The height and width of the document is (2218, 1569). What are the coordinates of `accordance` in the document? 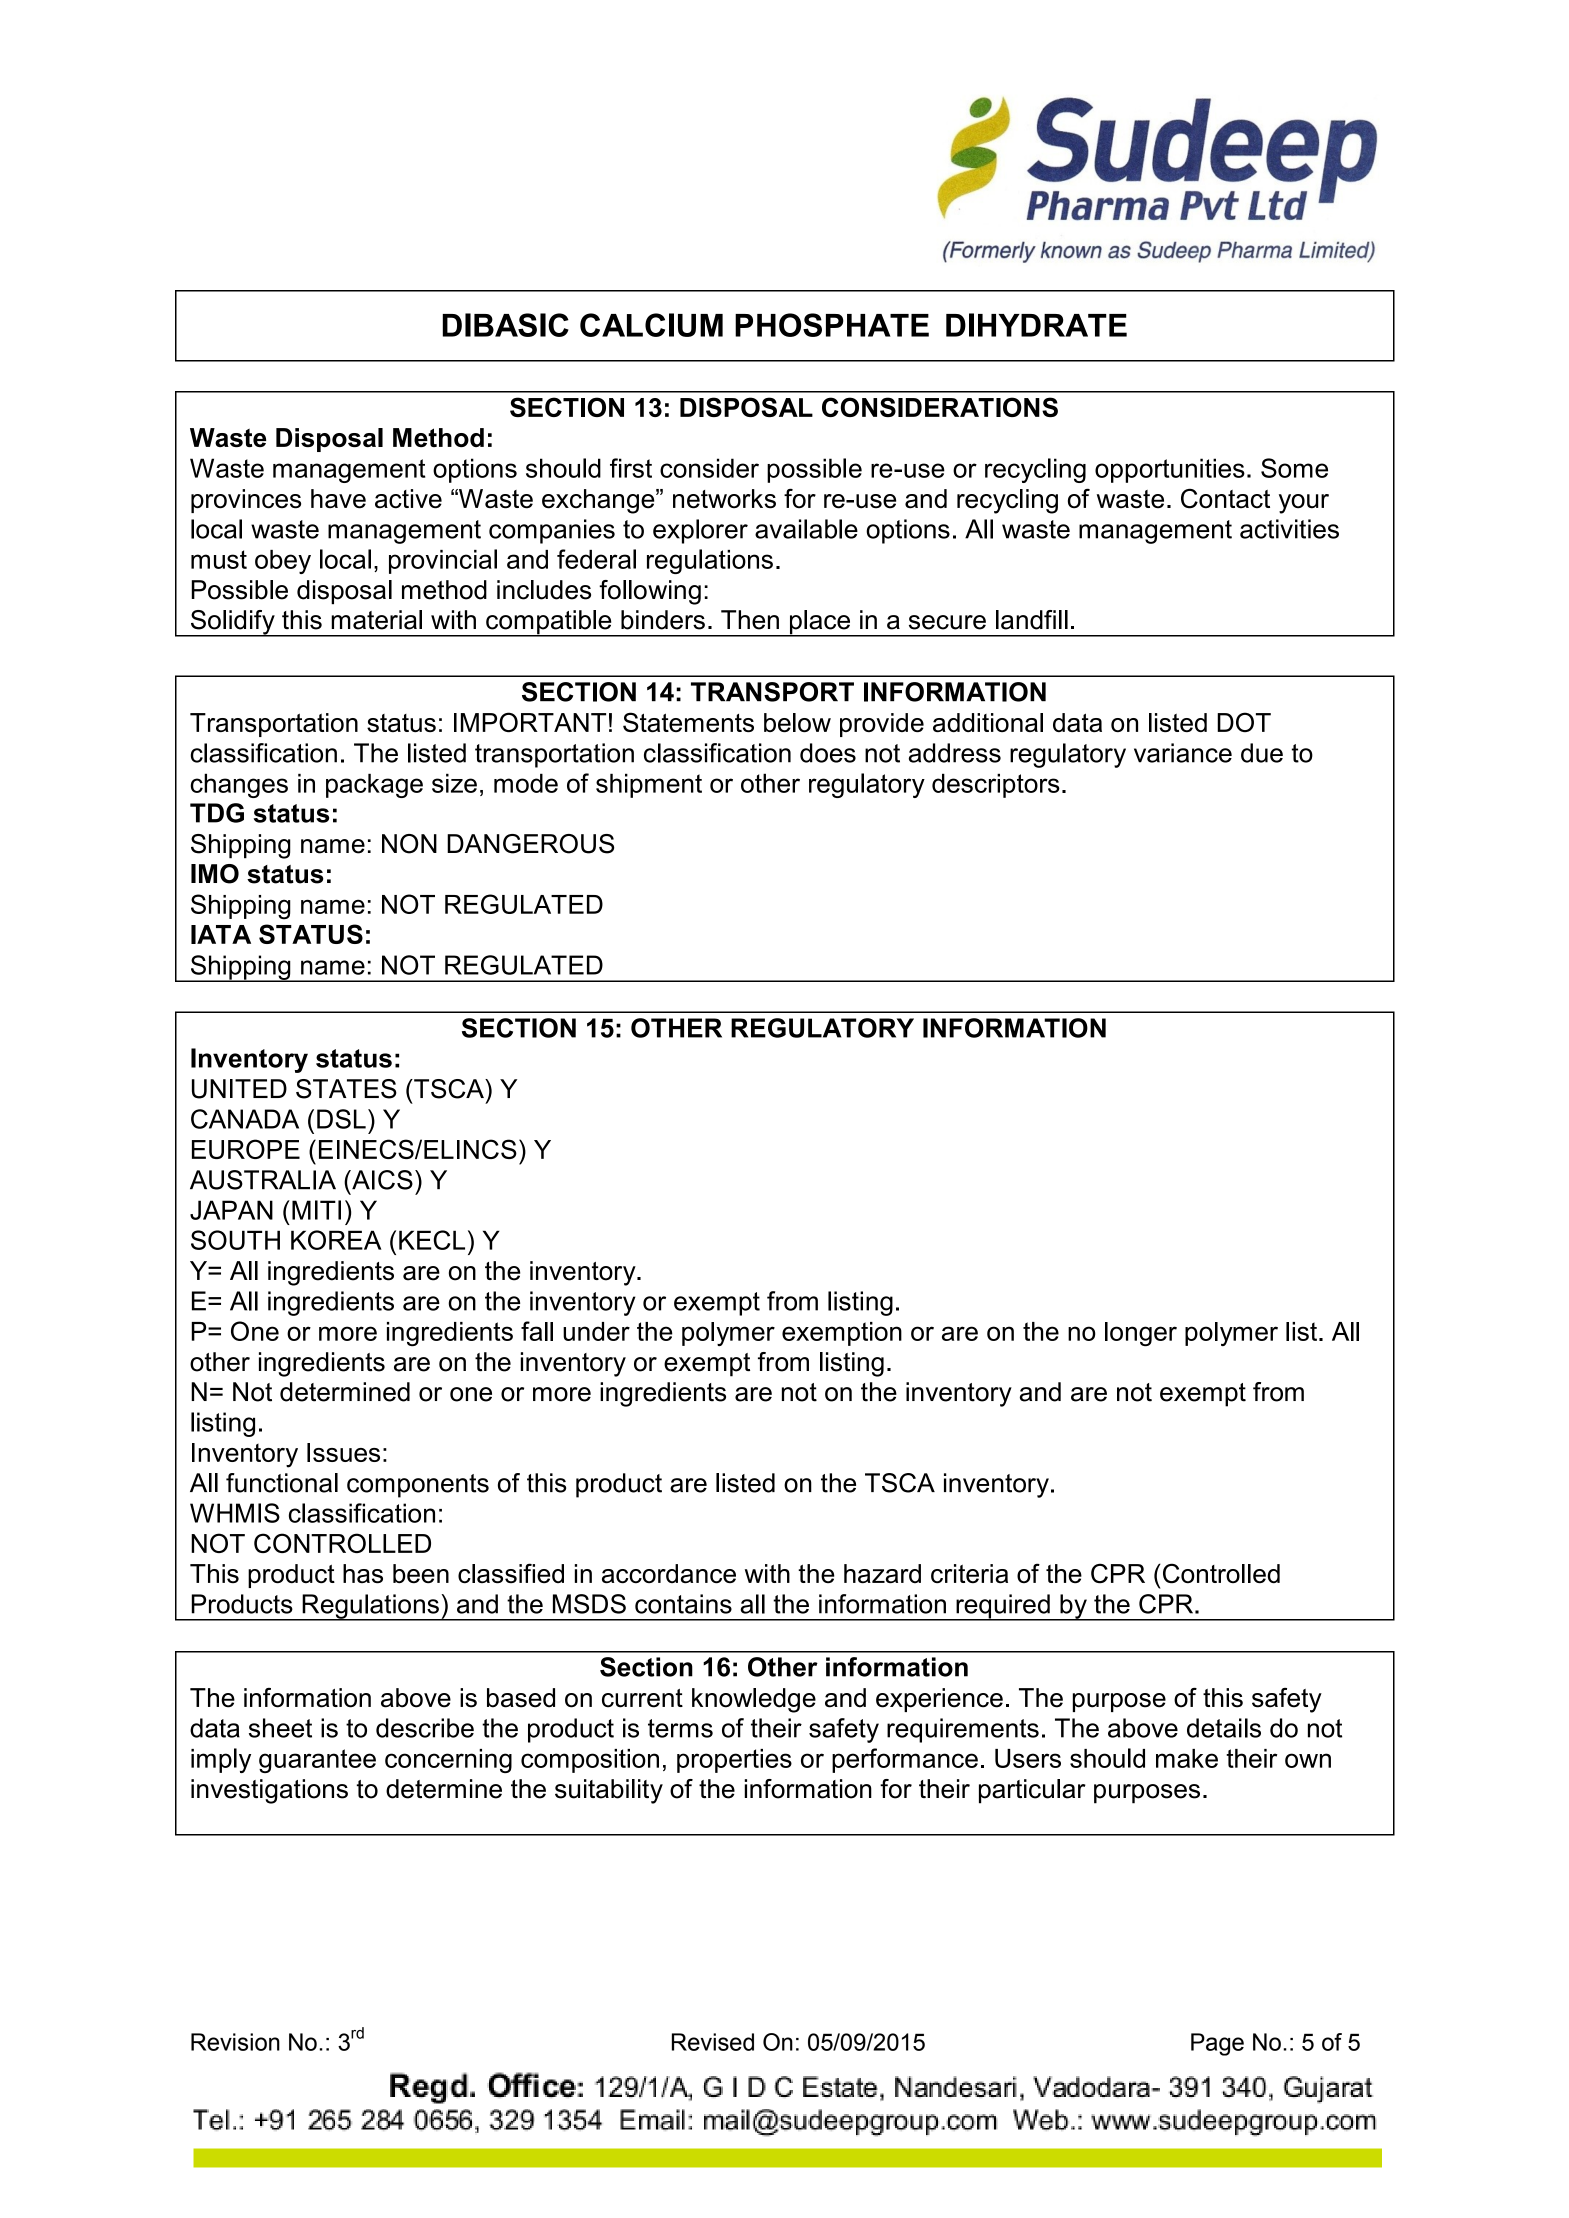 It's located at (669, 1573).
